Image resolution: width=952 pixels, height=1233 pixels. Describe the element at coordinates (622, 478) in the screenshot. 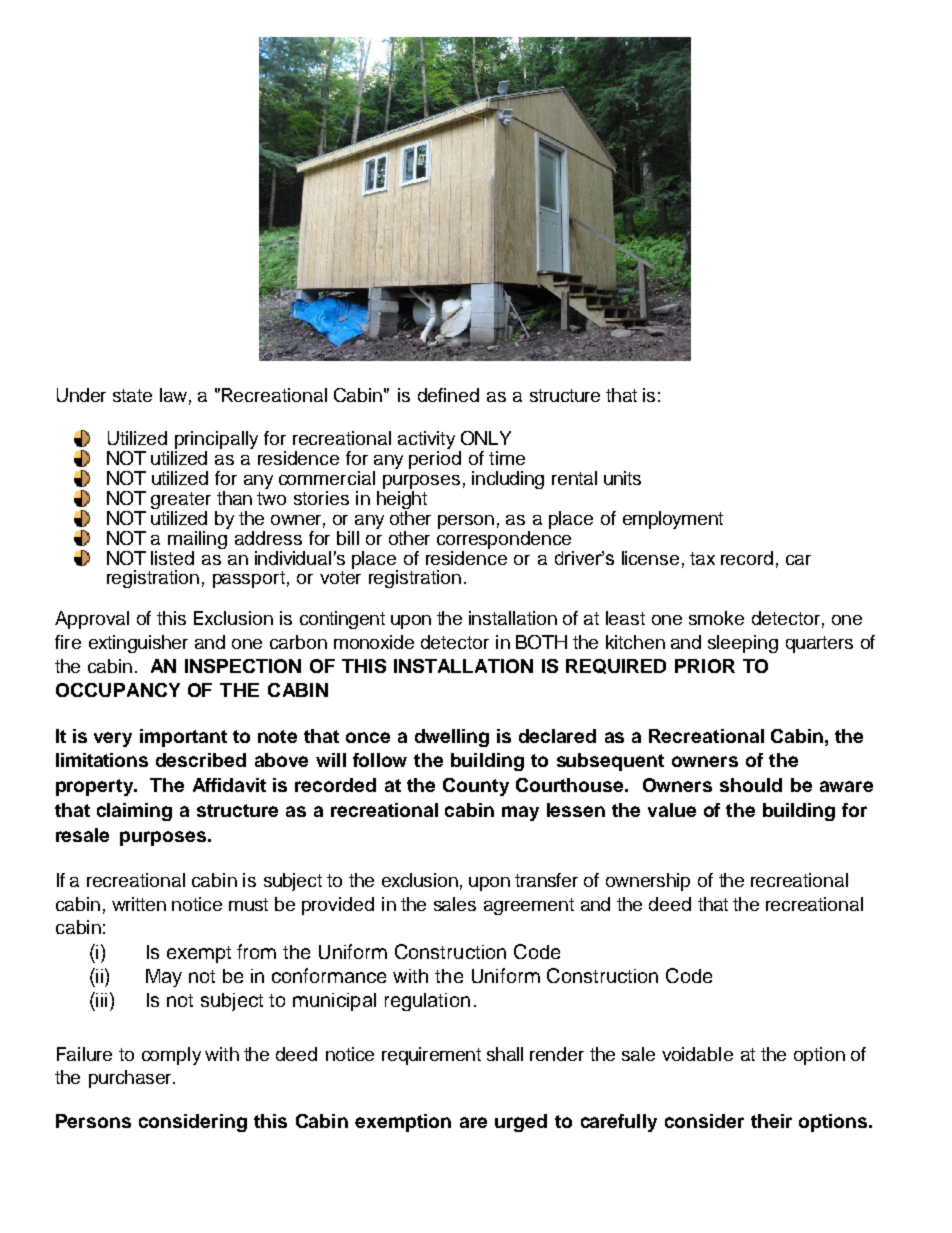

I see `units` at that location.
